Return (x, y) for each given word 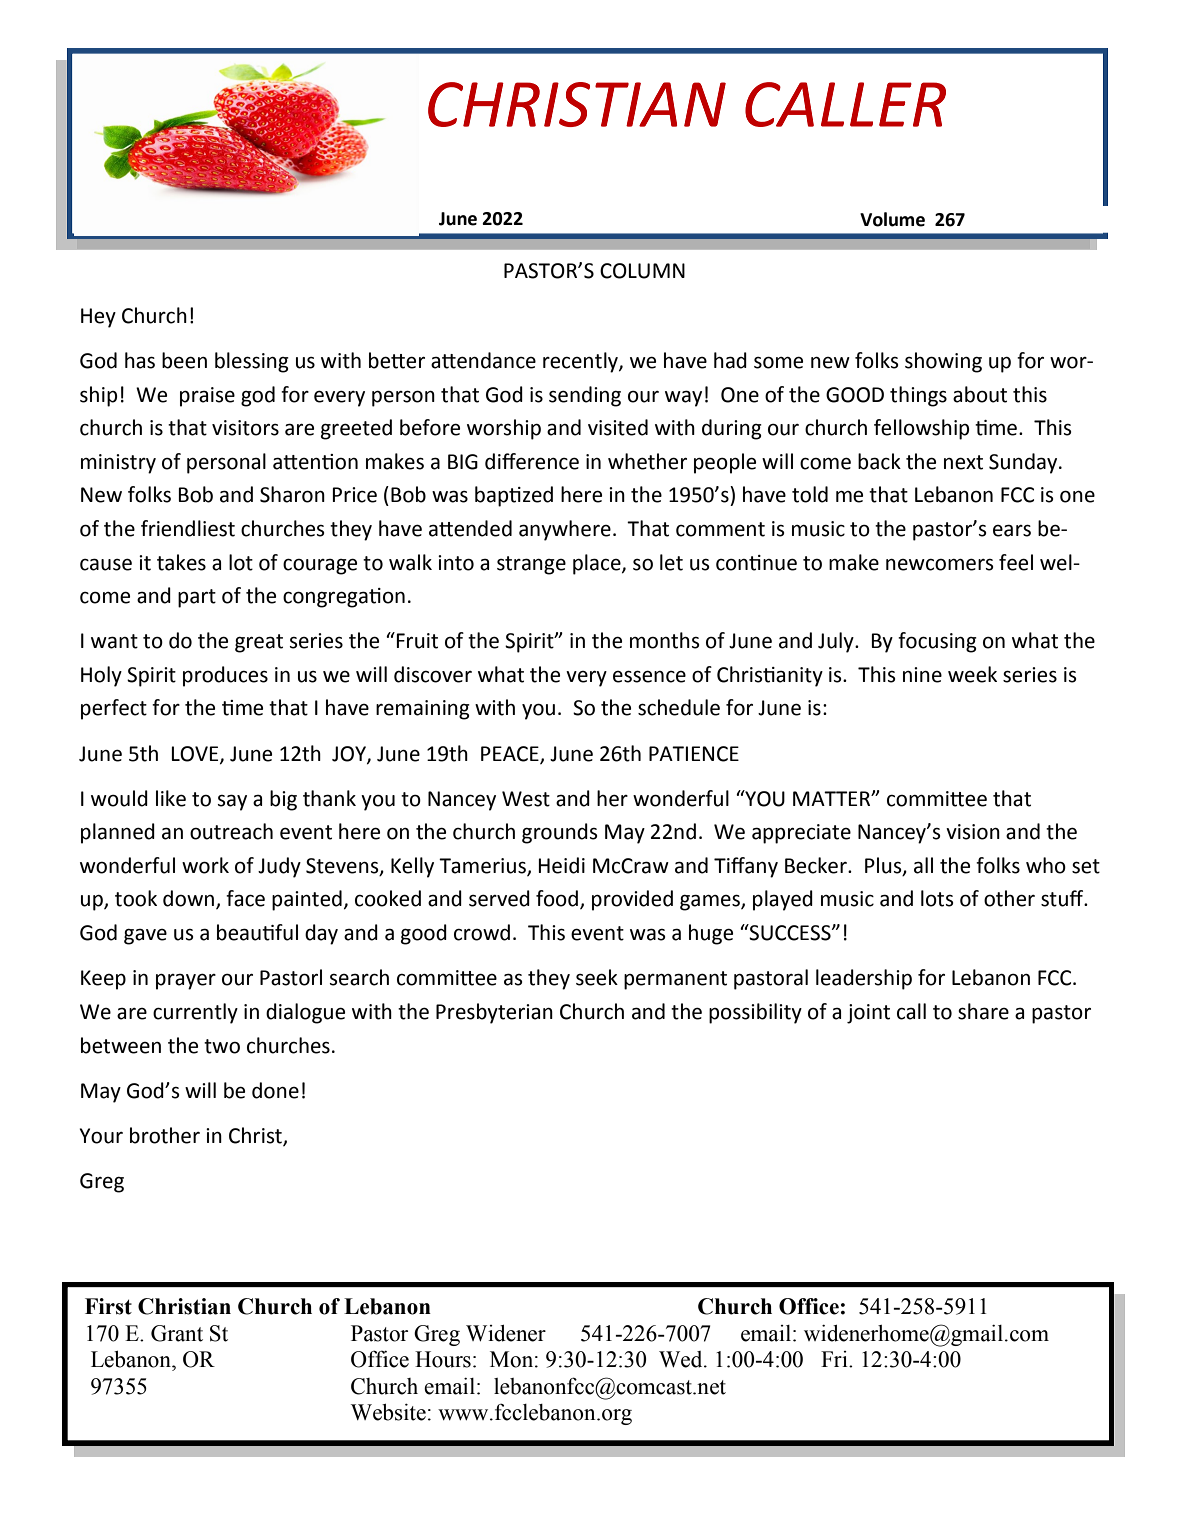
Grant (177, 1333)
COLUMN (642, 271)
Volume (892, 219)
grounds (559, 833)
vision (973, 832)
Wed (682, 1359)
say (232, 802)
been (184, 360)
